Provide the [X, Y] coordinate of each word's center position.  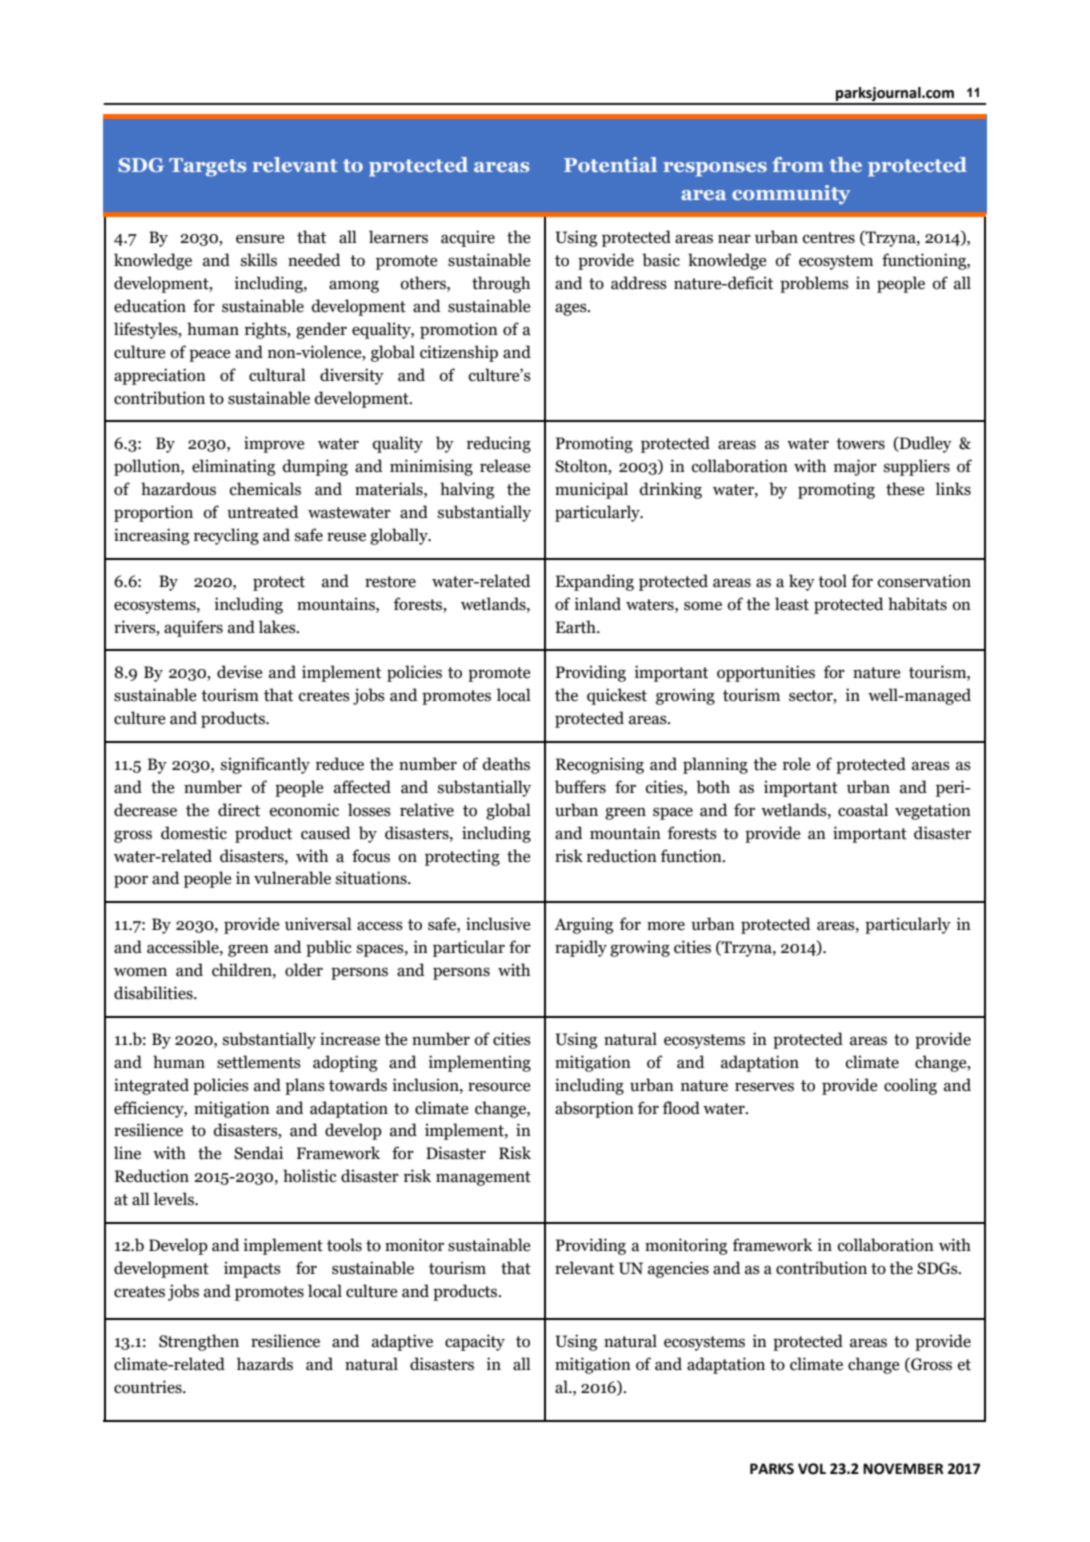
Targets [207, 167]
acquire [468, 238]
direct [239, 810]
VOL [812, 1469]
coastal [863, 810]
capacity [475, 1342]
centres [829, 238]
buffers [580, 787]
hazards [265, 1364]
